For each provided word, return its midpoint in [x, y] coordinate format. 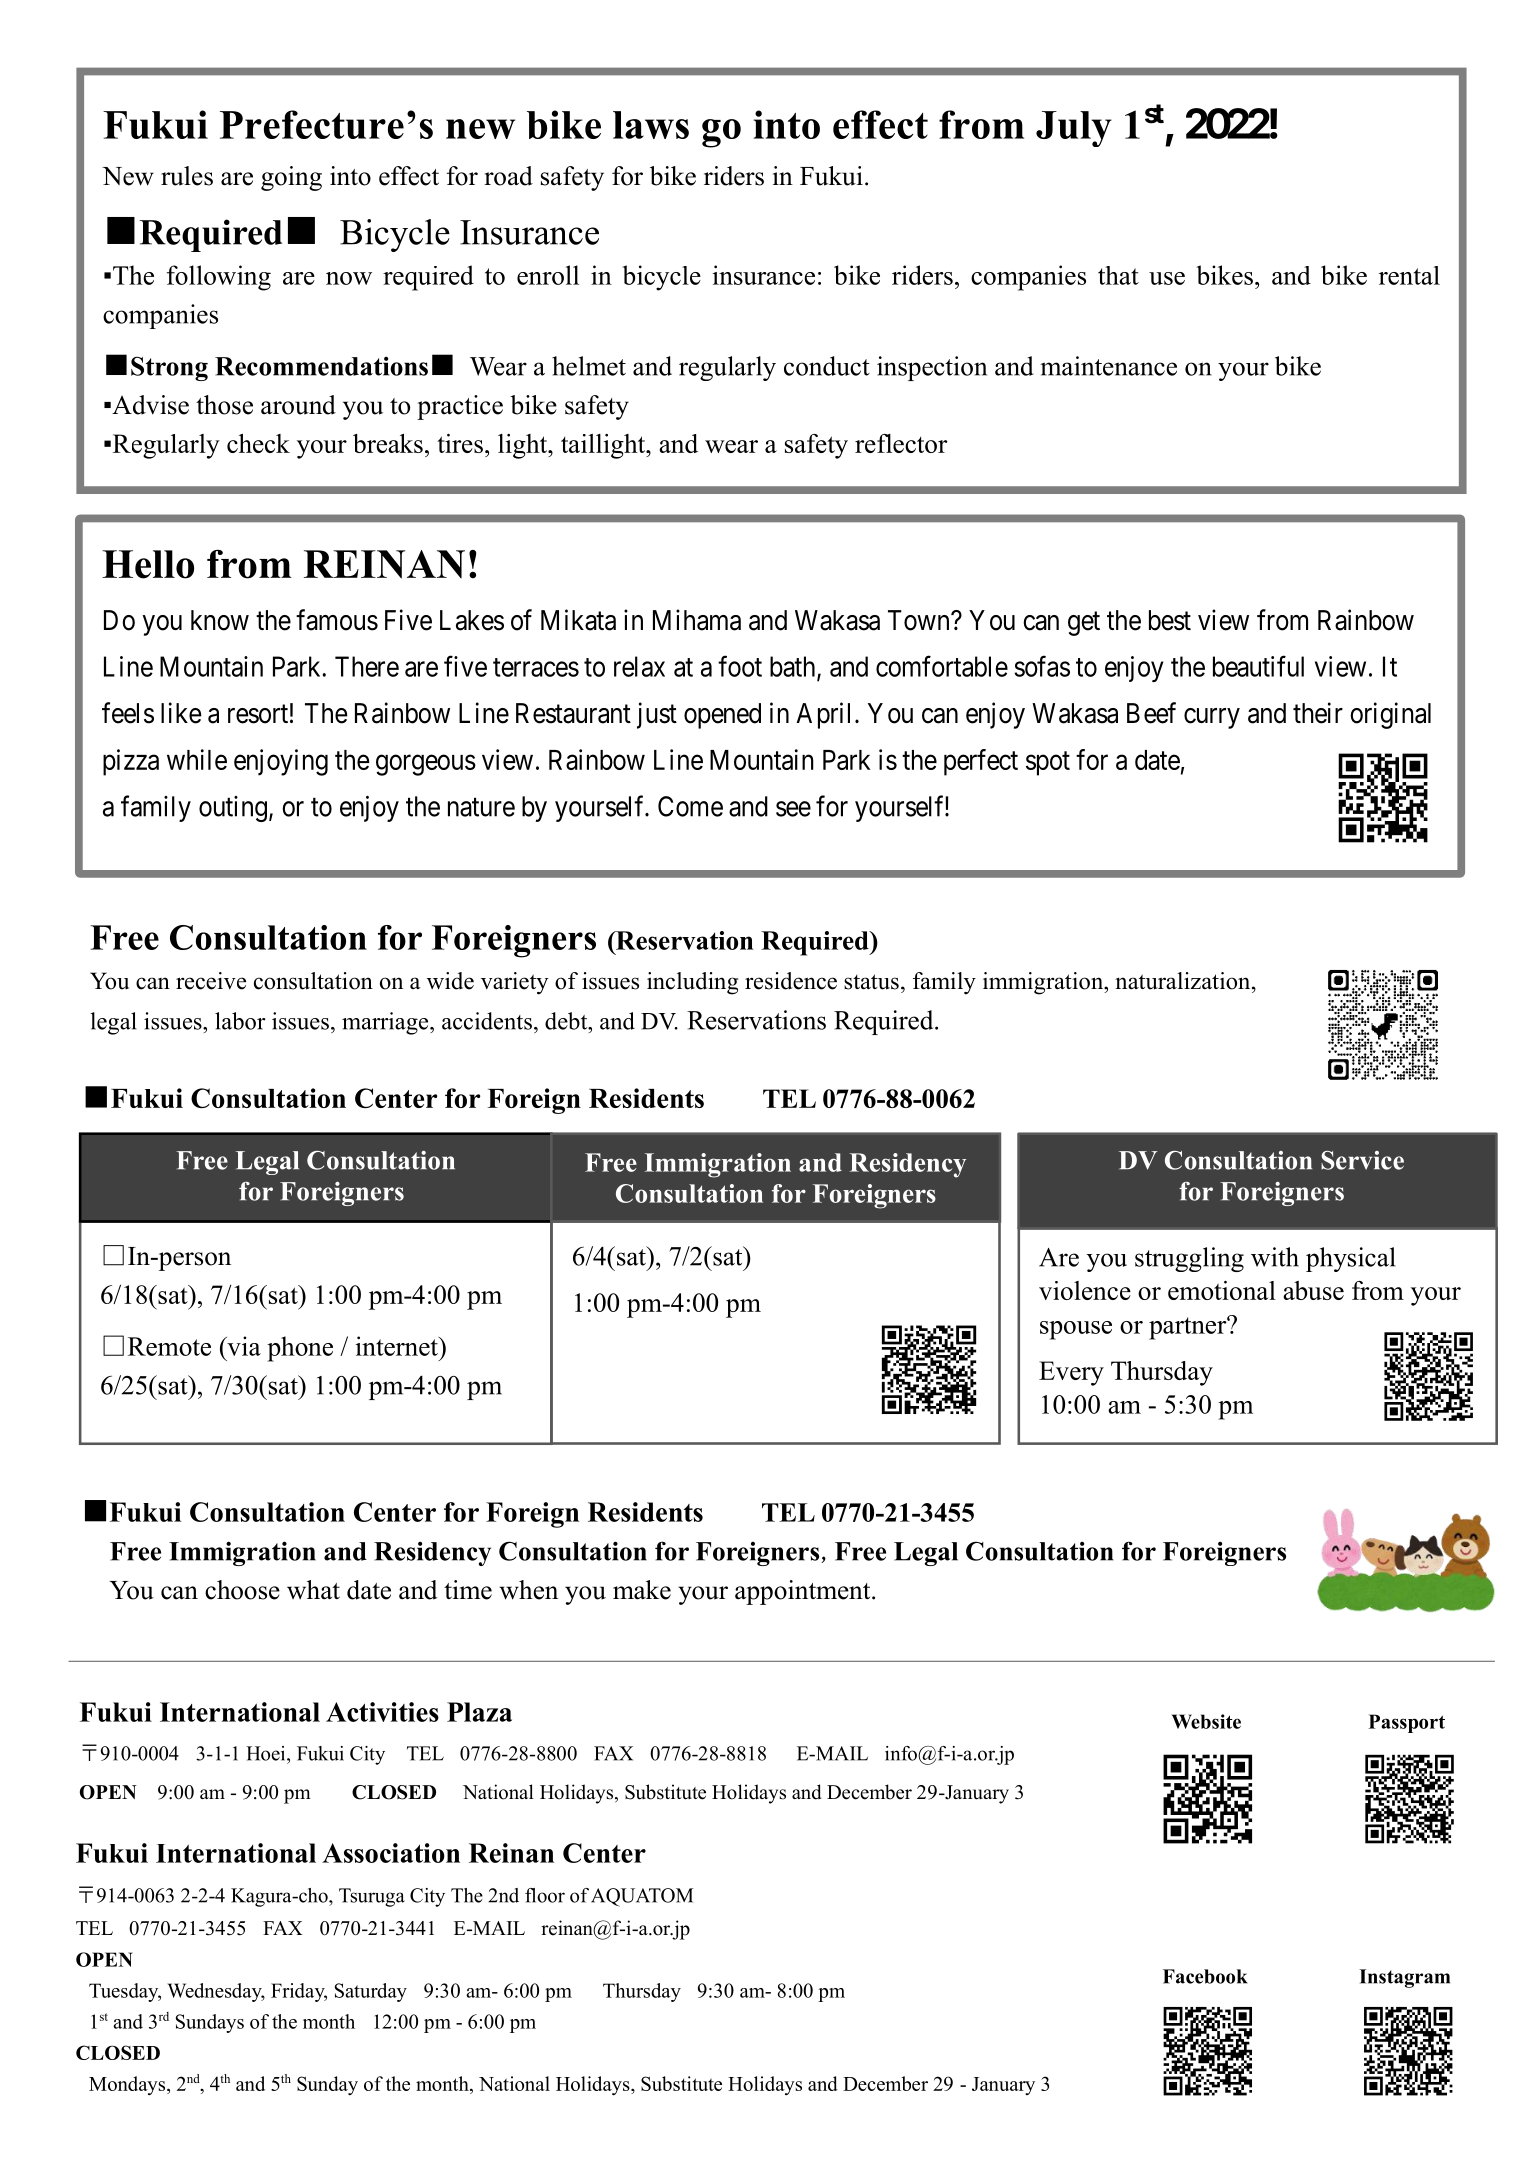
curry [1212, 718]
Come [690, 806]
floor [545, 1895]
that [1118, 275]
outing [233, 809]
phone [300, 1349]
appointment [804, 1592]
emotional [1222, 1290]
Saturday [371, 1992]
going [291, 178]
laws [651, 125]
